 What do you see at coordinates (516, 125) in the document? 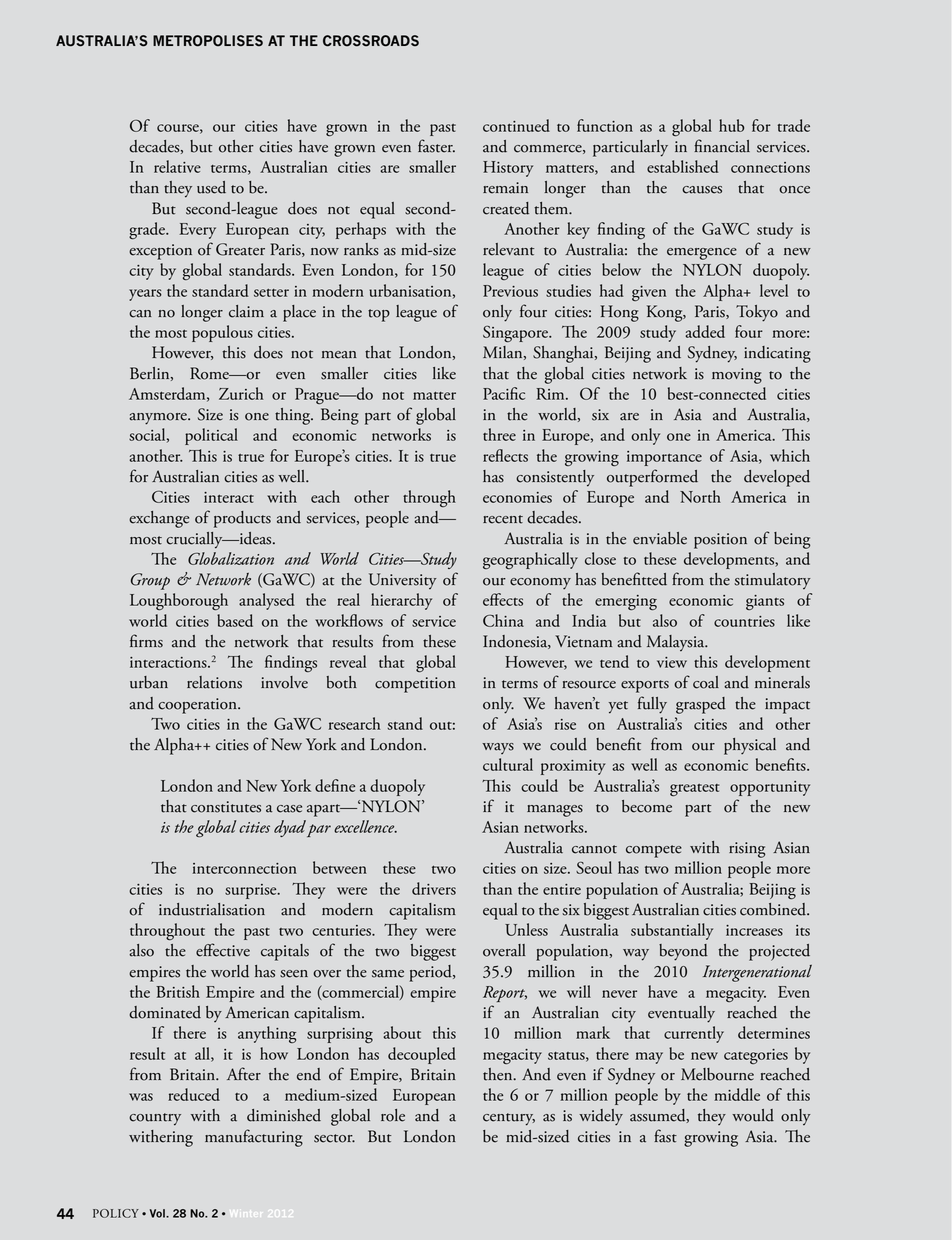
I see `continued` at bounding box center [516, 125].
